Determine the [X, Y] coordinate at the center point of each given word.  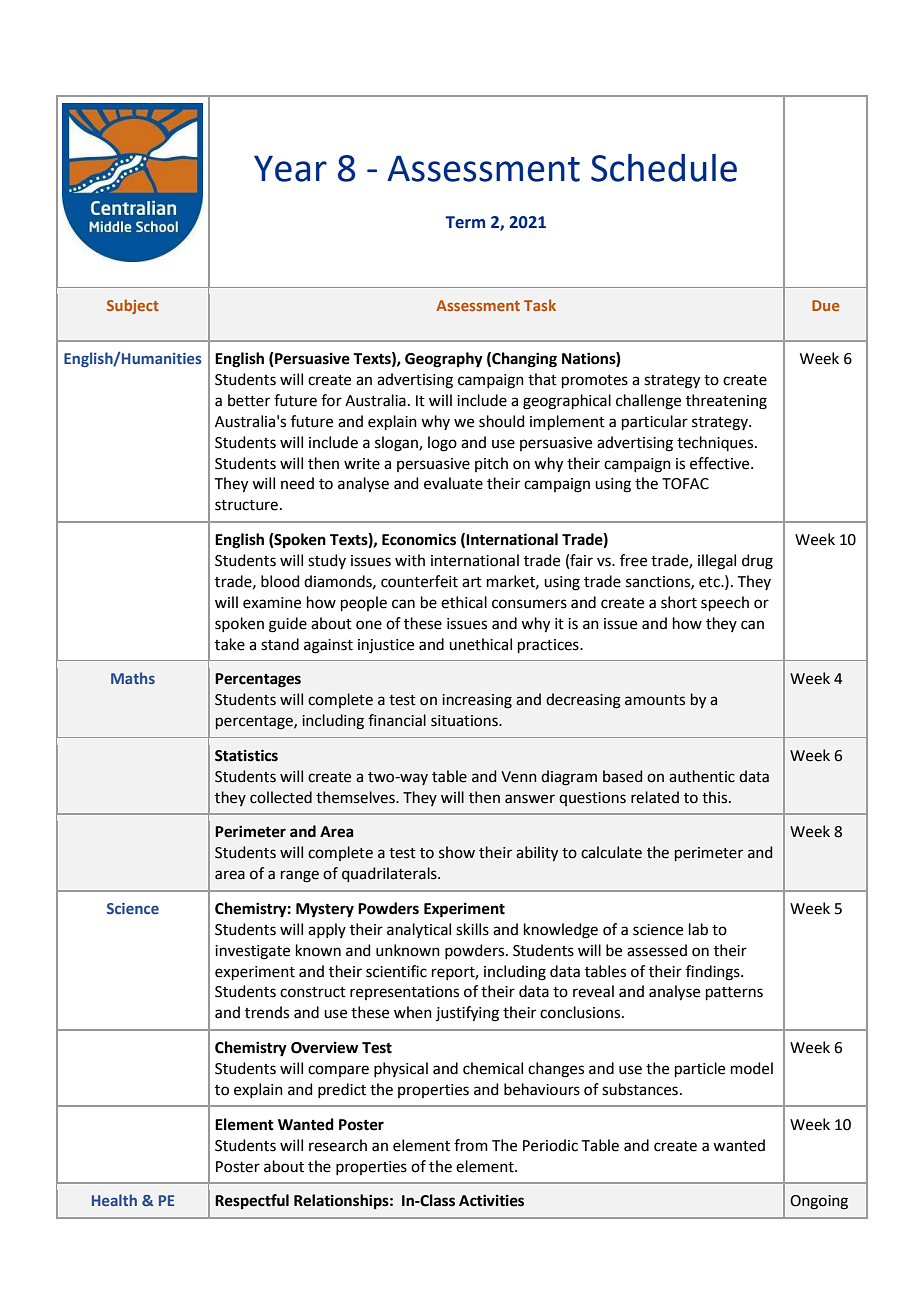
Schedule [664, 168]
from [471, 1145]
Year [290, 168]
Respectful [252, 1202]
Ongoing [819, 1202]
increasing [477, 701]
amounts [655, 700]
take [230, 644]
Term [465, 222]
